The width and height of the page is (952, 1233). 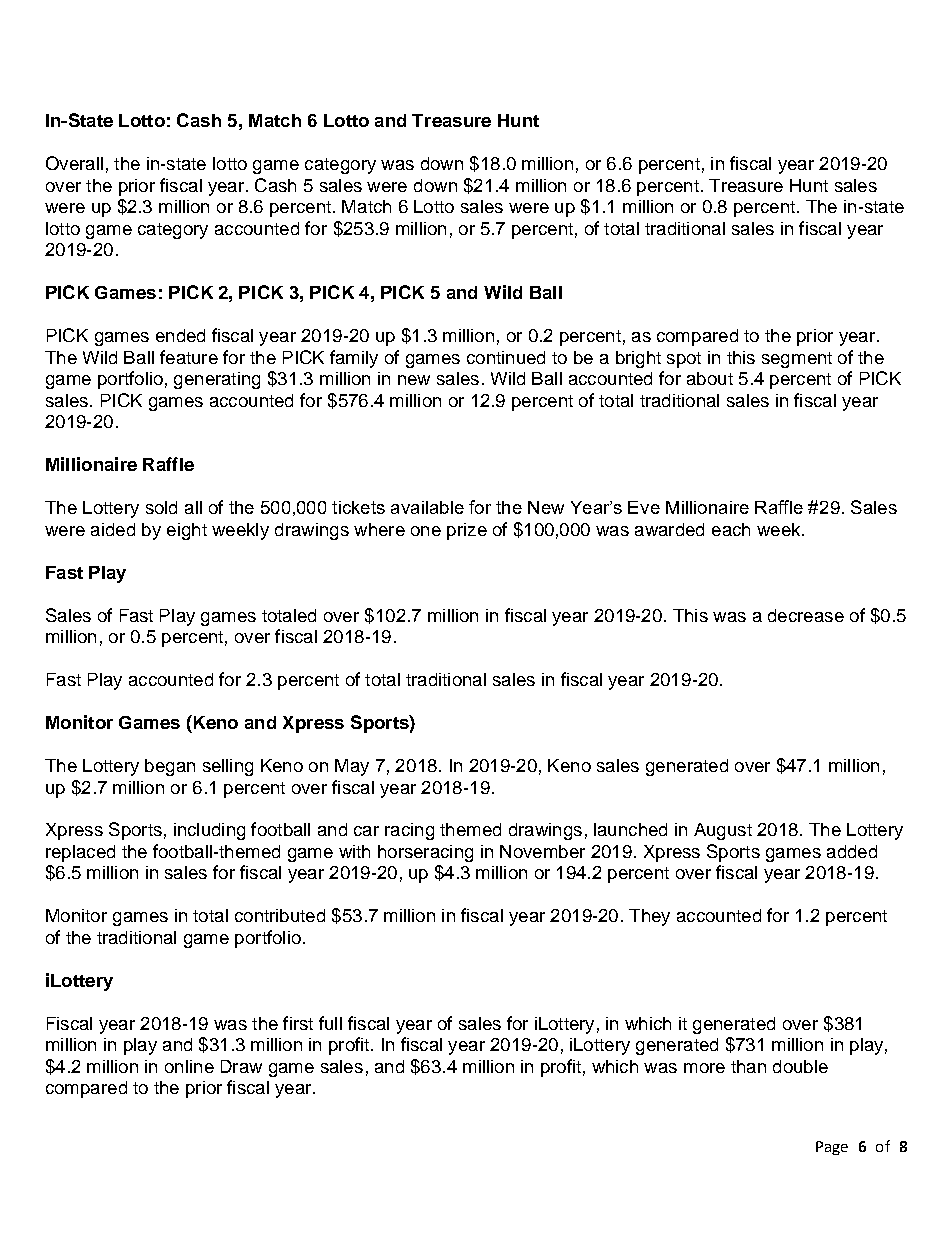 What do you see at coordinates (723, 831) in the page?
I see `August` at bounding box center [723, 831].
